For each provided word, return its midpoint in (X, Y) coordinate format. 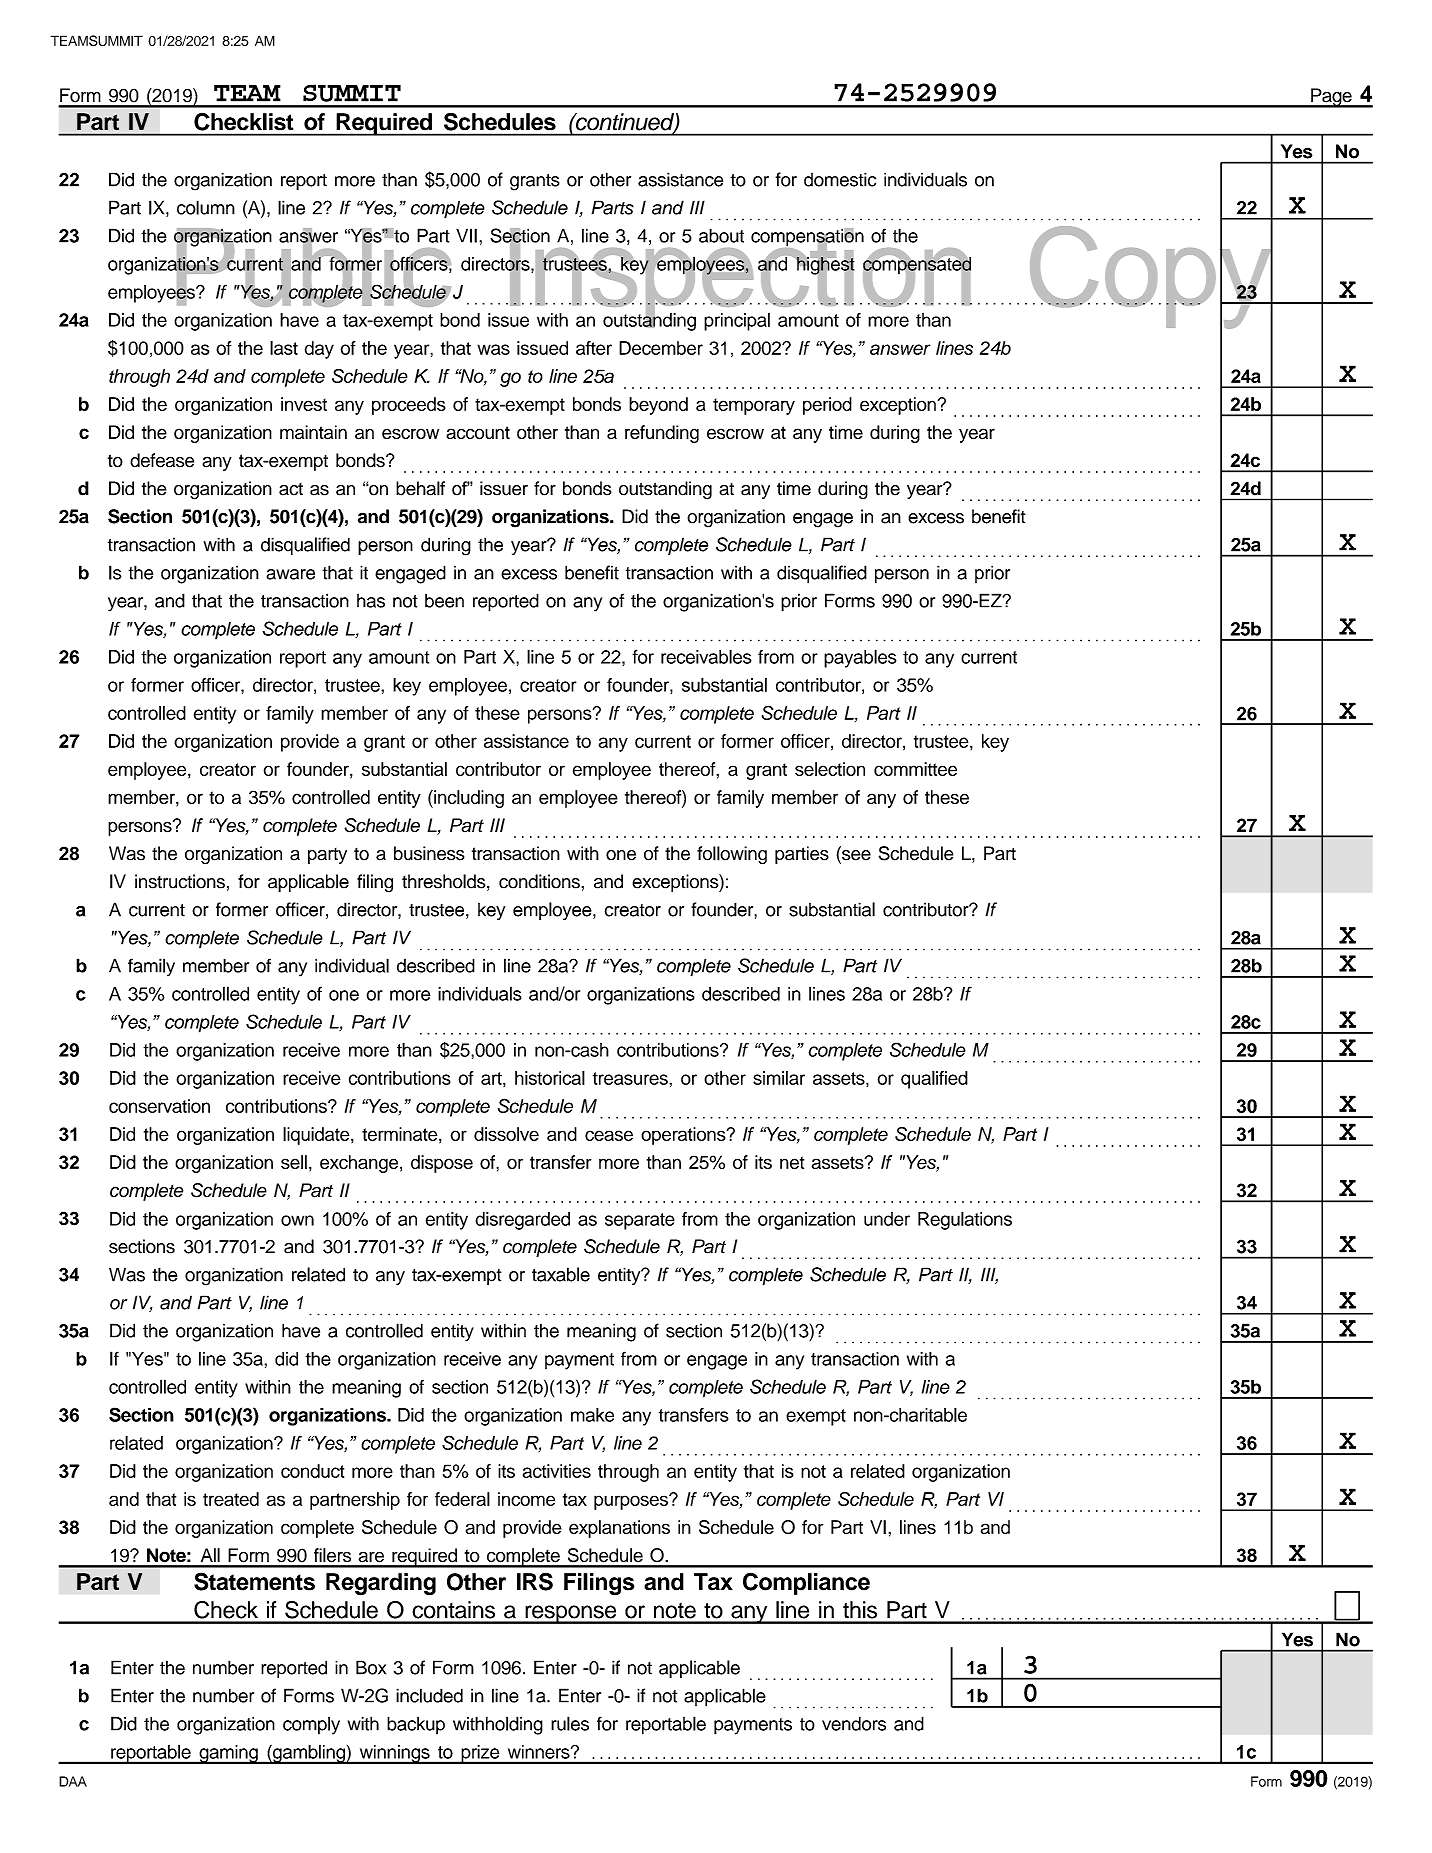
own (297, 1220)
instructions (180, 881)
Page (1331, 98)
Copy (1152, 277)
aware (290, 574)
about (721, 235)
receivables (706, 656)
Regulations (965, 1221)
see (855, 855)
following (732, 855)
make (592, 1415)
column (206, 207)
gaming (228, 1754)
